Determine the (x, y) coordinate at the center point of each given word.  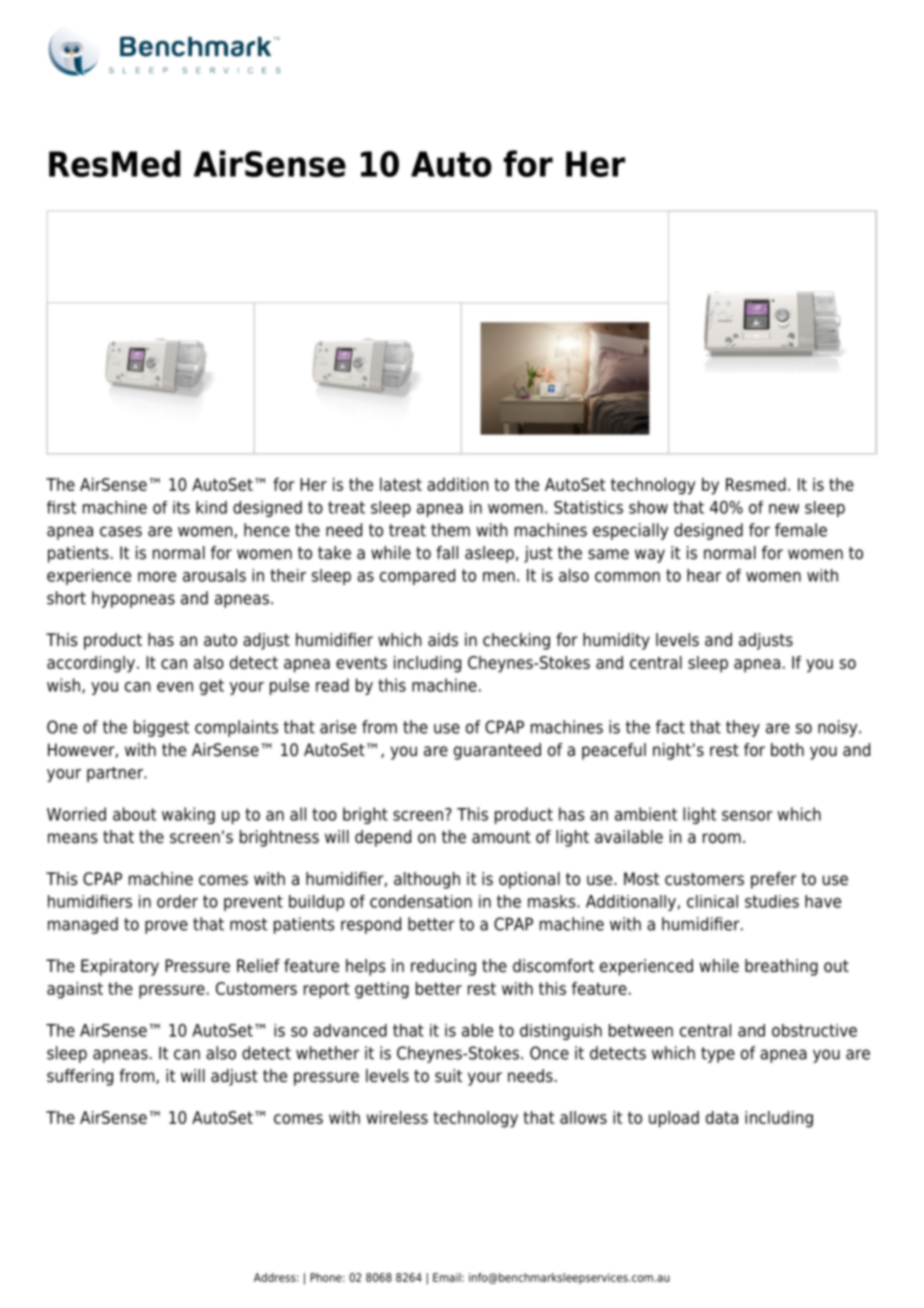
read (332, 685)
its (181, 507)
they (743, 728)
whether (327, 1053)
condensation (421, 901)
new (784, 509)
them (450, 530)
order (177, 901)
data (722, 1117)
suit (448, 1076)
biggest (161, 728)
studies (772, 901)
